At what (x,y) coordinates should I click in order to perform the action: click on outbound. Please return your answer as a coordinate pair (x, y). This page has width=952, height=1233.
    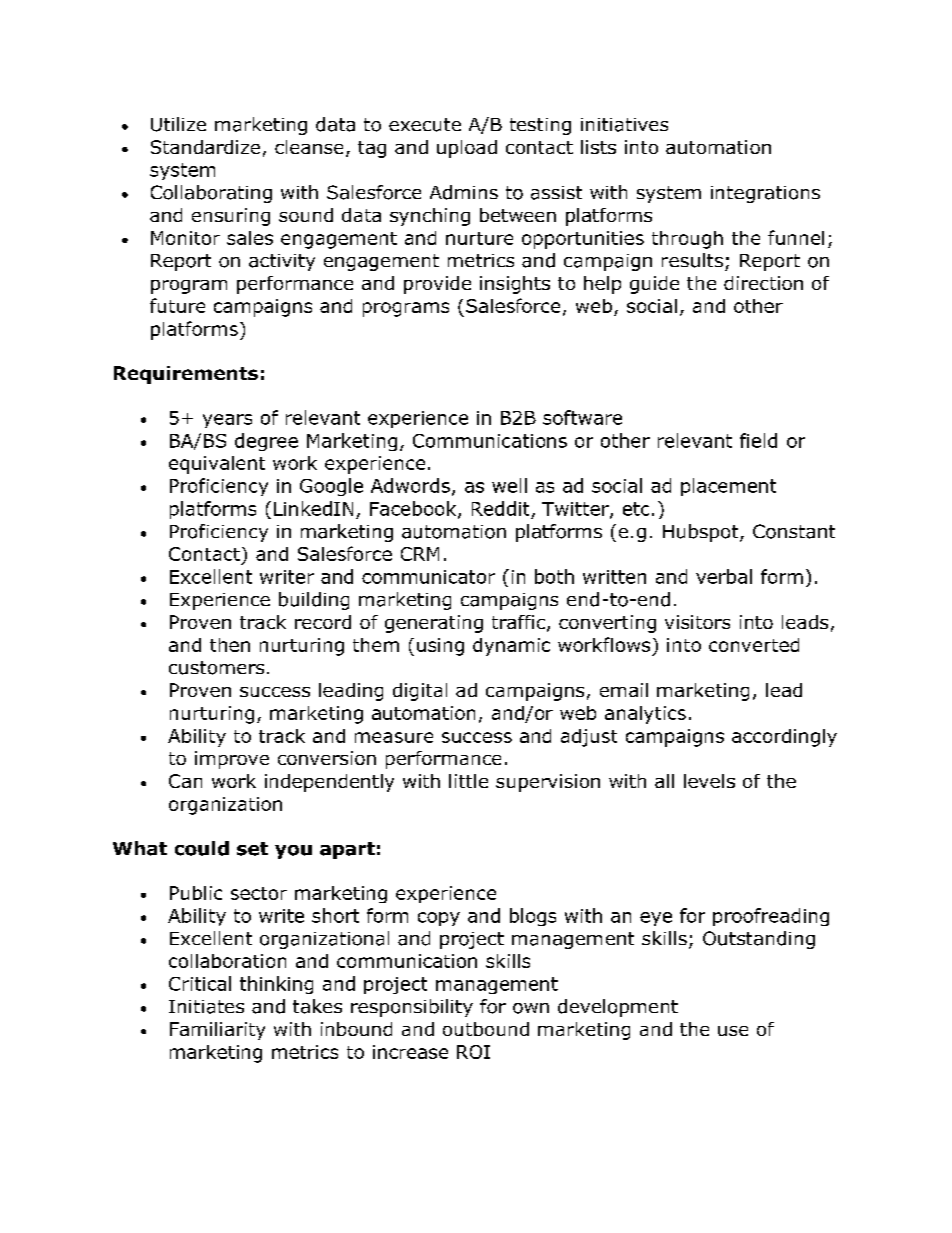
    Looking at the image, I should click on (486, 1029).
